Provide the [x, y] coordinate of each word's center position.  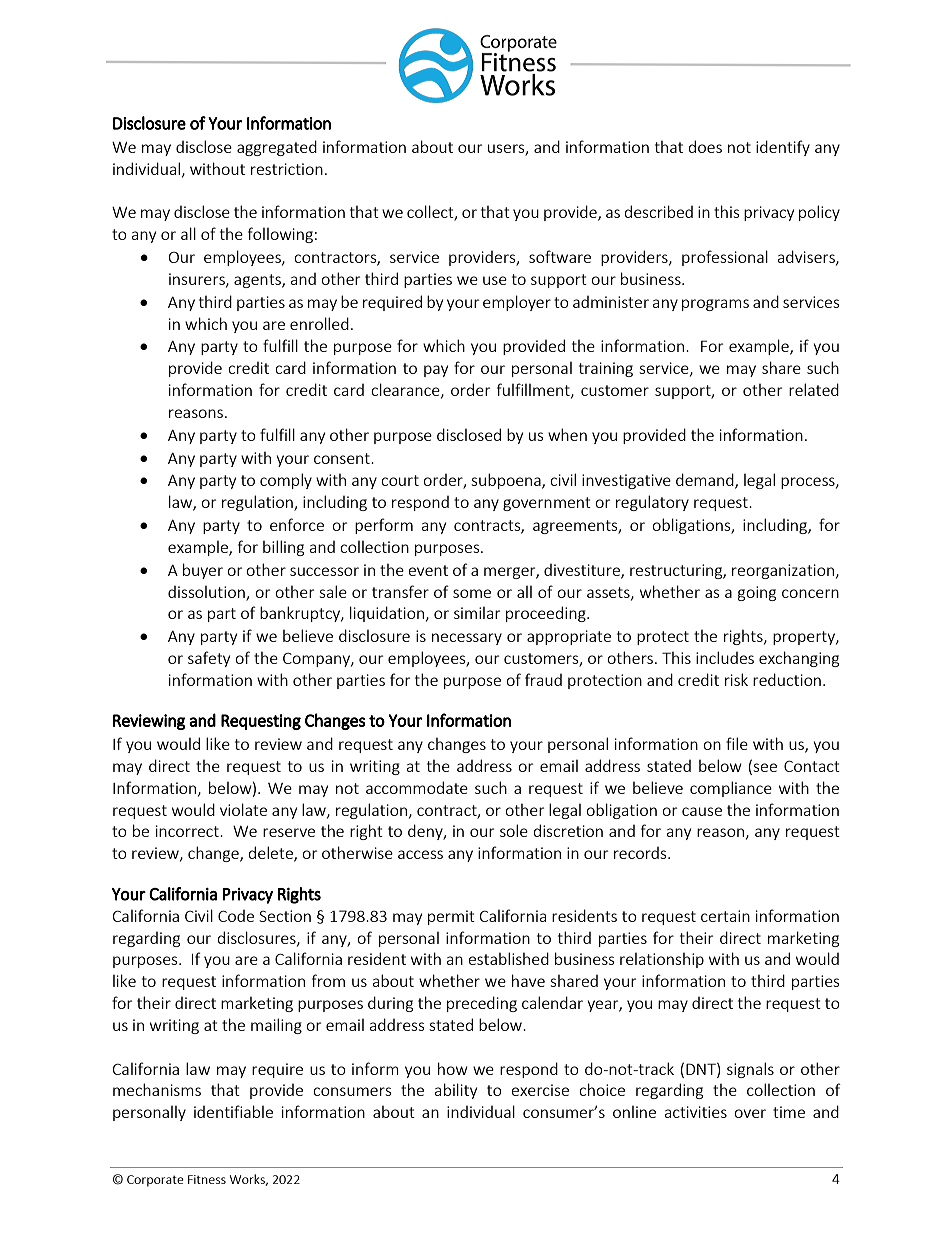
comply [286, 481]
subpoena [507, 481]
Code [236, 916]
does [705, 146]
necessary [467, 639]
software [560, 256]
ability [456, 1091]
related [814, 389]
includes [725, 657]
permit [451, 917]
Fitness [207, 1179]
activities [696, 1112]
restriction [287, 169]
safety [209, 659]
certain [725, 916]
